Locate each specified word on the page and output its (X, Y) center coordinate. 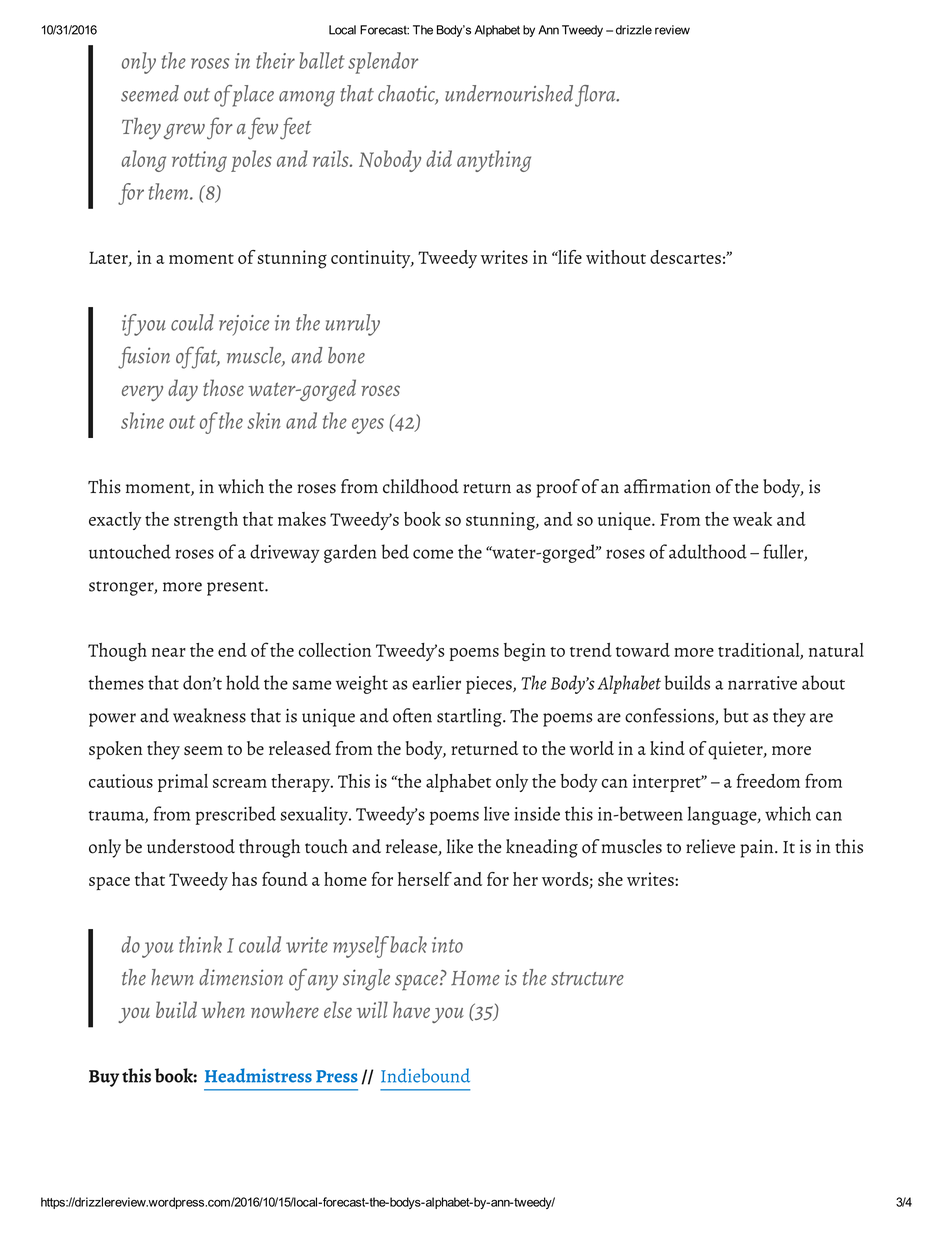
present (236, 588)
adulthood (708, 551)
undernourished (509, 93)
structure (587, 979)
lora (600, 93)
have (411, 1009)
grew (184, 132)
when (223, 1009)
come (433, 554)
